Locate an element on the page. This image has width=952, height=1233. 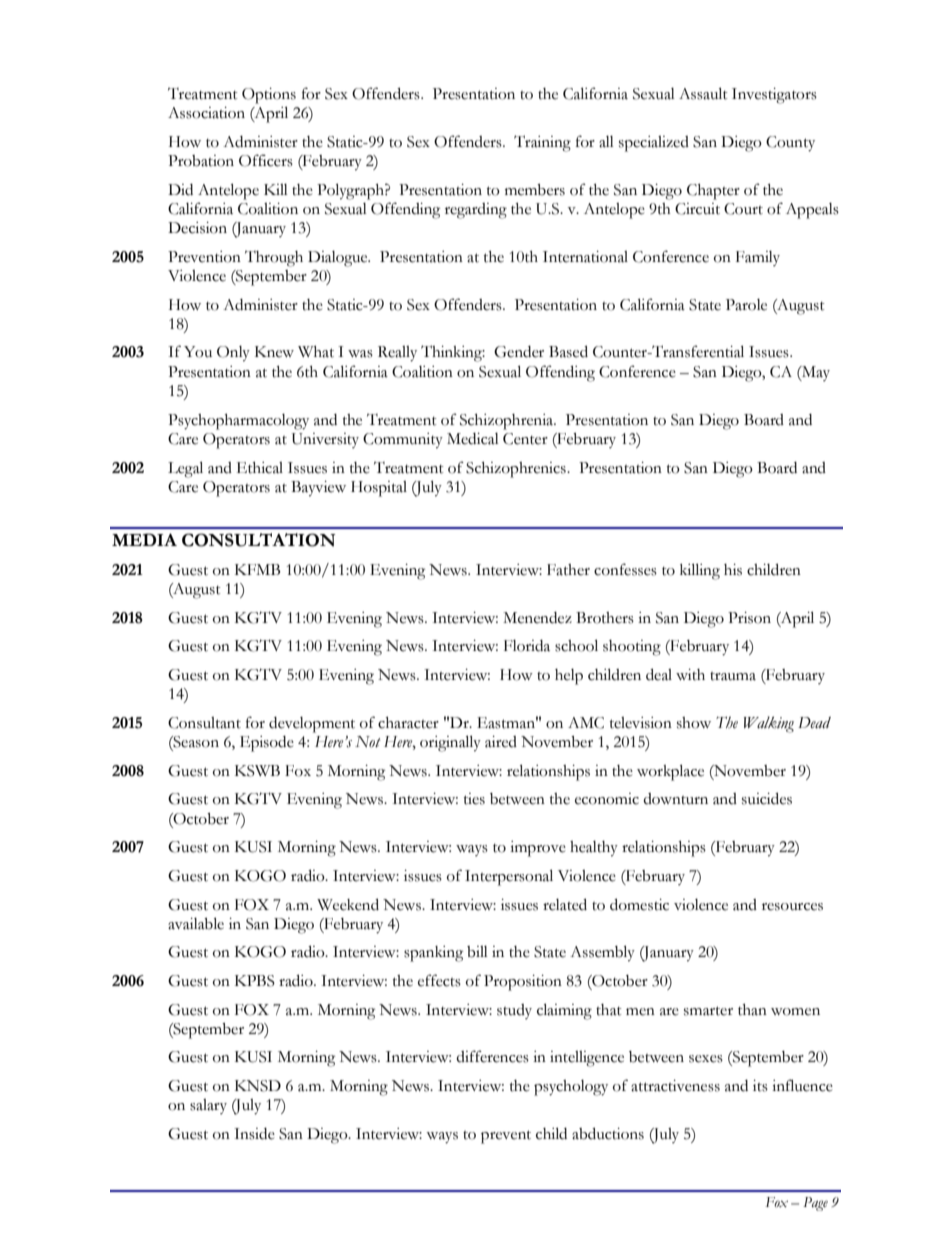
than is located at coordinates (752, 1010).
